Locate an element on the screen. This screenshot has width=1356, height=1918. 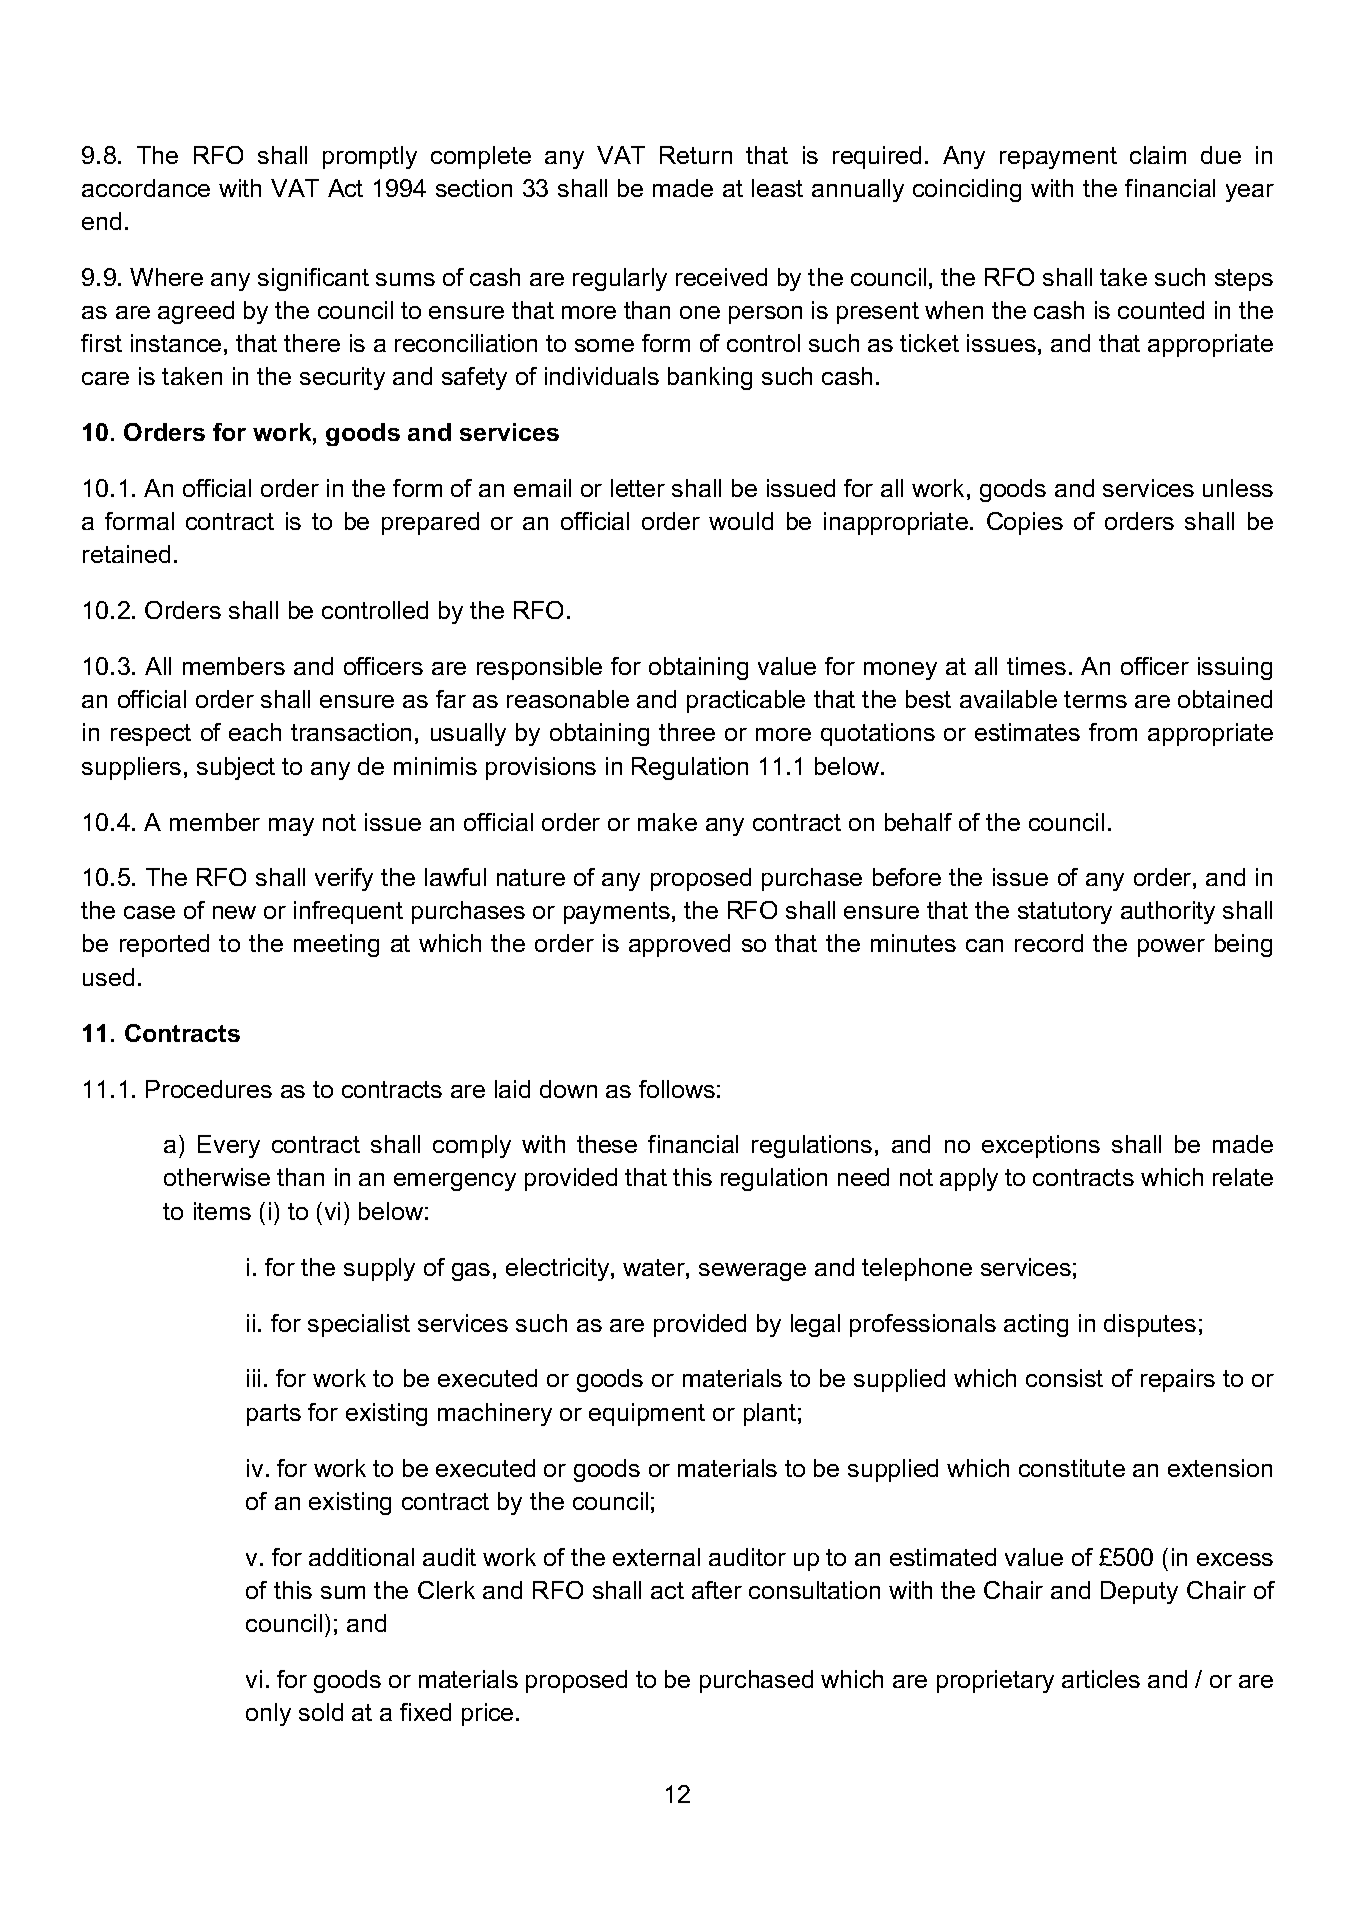
Return is located at coordinates (696, 155).
